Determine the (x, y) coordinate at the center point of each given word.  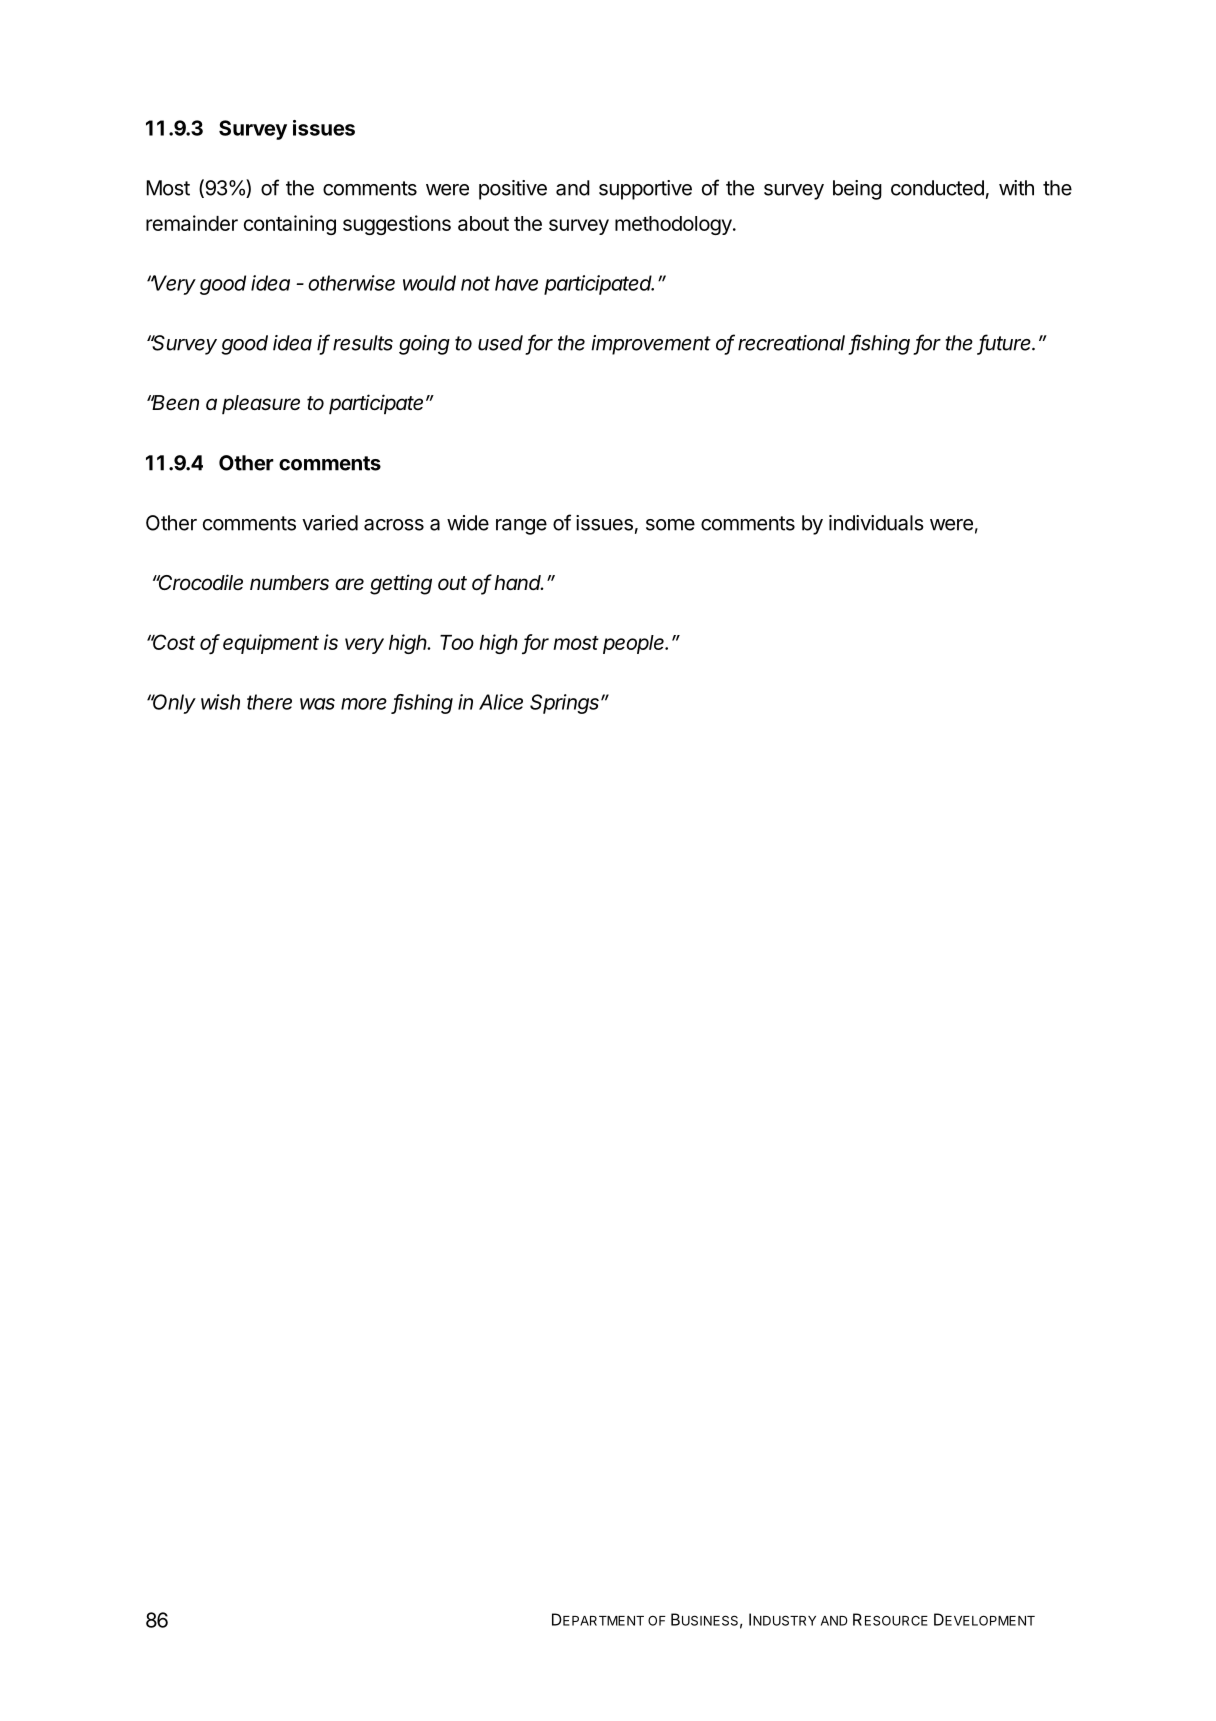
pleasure (261, 404)
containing (290, 225)
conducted (937, 188)
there (269, 702)
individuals (876, 523)
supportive (645, 190)
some (670, 525)
